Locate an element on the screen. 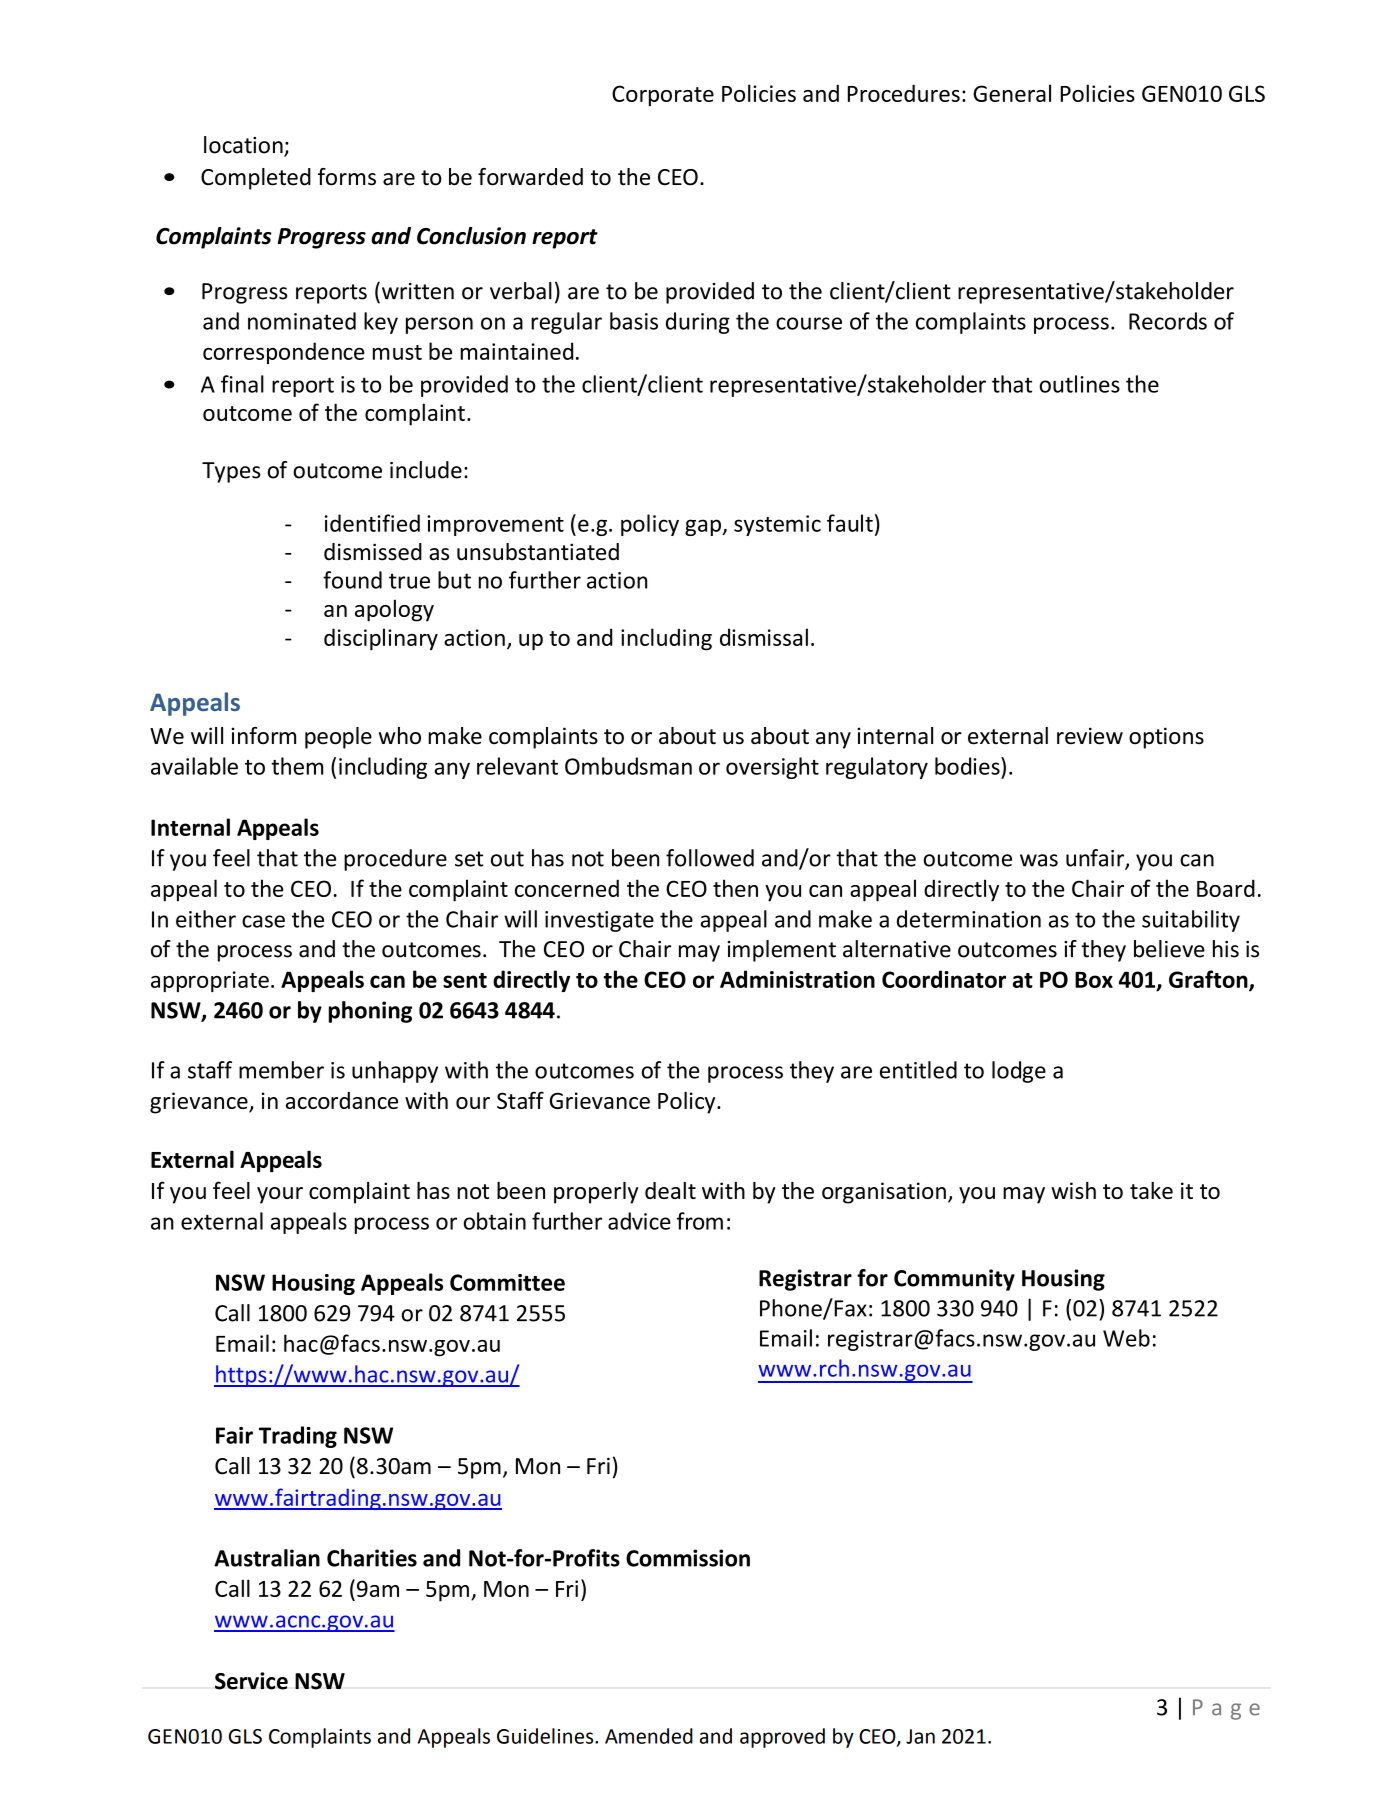  forms is located at coordinates (347, 177).
